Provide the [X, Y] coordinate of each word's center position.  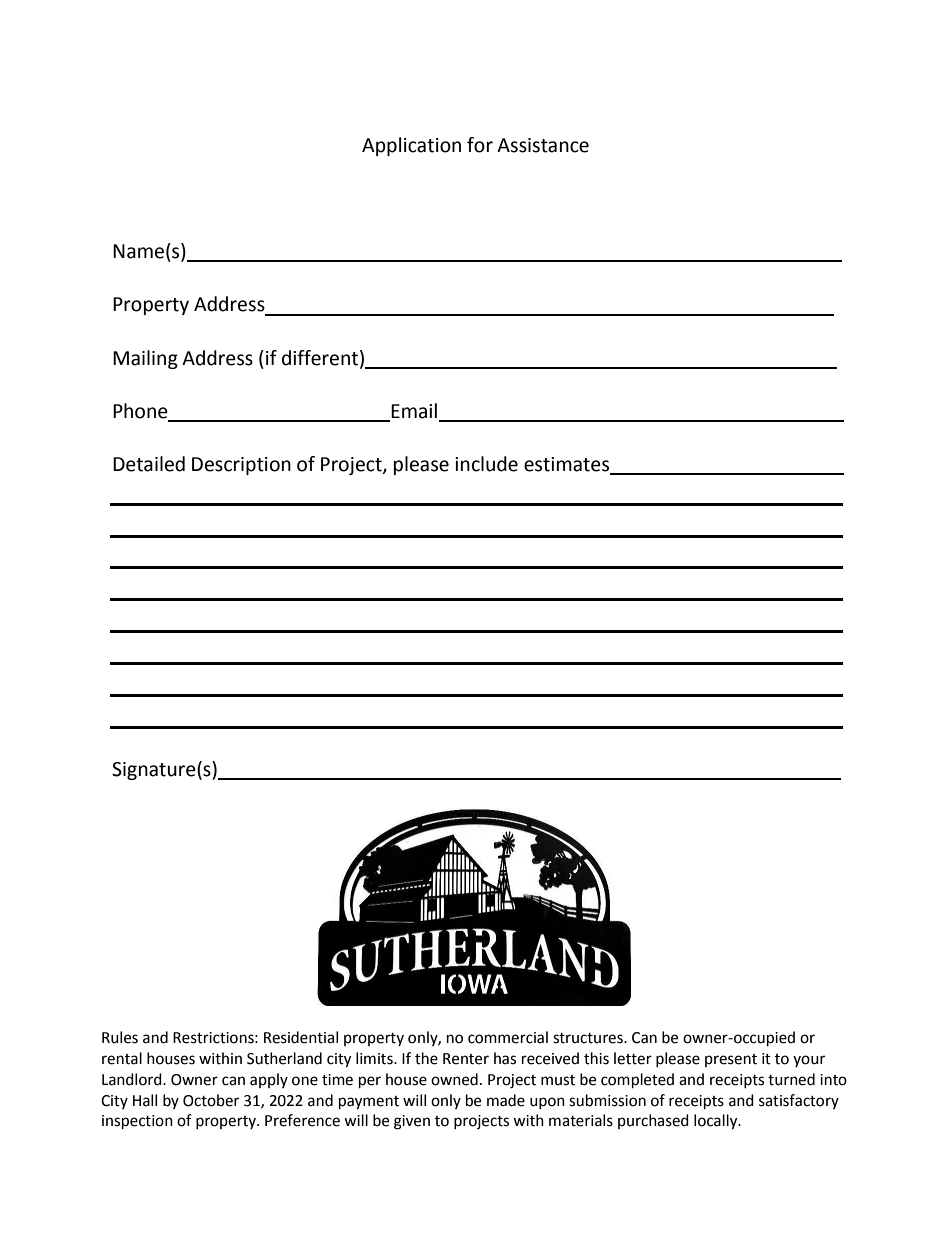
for [480, 145]
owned [454, 1079]
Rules [120, 1037]
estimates [567, 465]
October [211, 1100]
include [486, 464]
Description [241, 466]
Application [411, 146]
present [731, 1060]
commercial [508, 1037]
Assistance [543, 145]
